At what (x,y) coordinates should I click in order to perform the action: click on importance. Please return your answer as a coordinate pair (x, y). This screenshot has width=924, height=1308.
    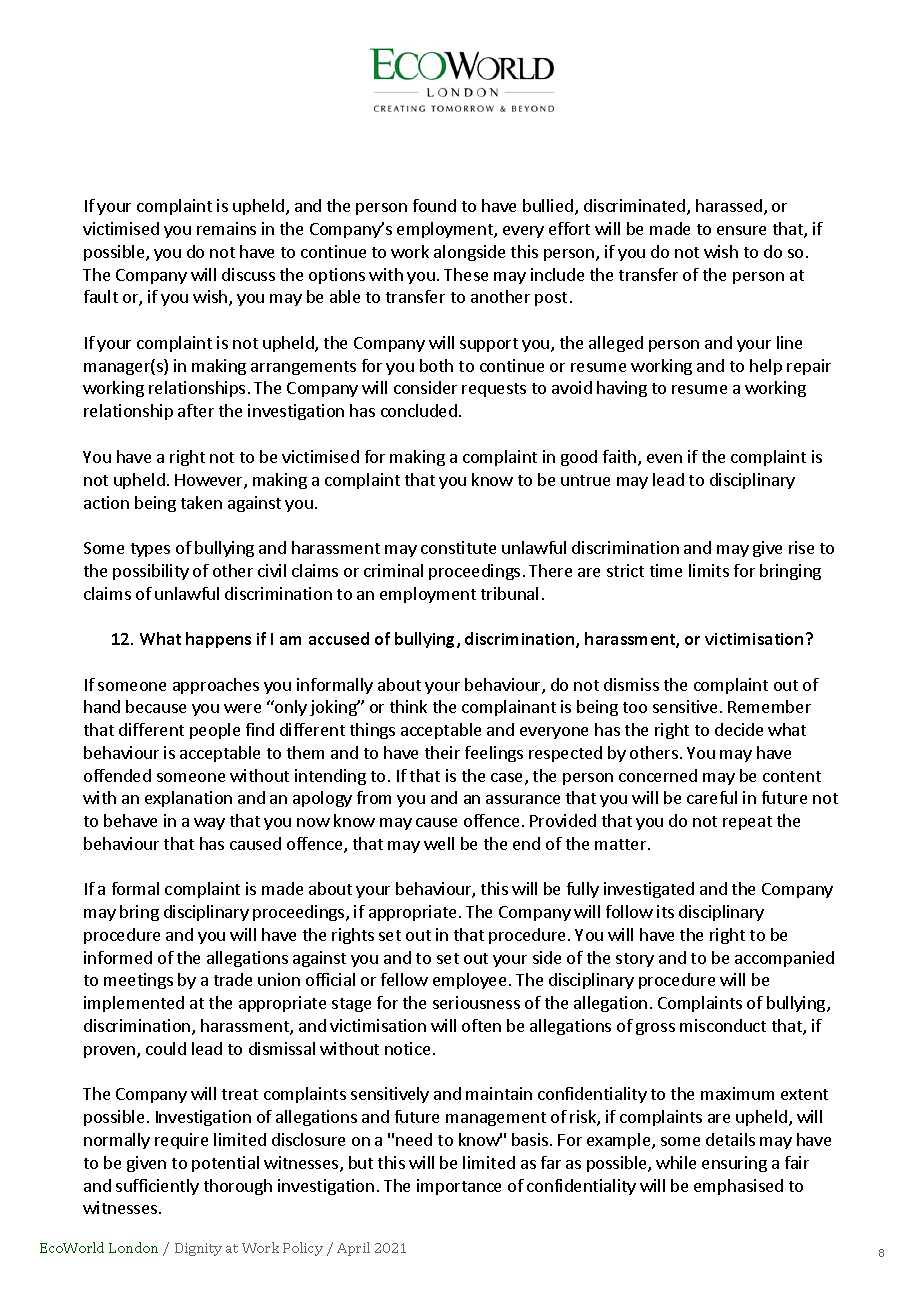
    Looking at the image, I should click on (459, 1187).
